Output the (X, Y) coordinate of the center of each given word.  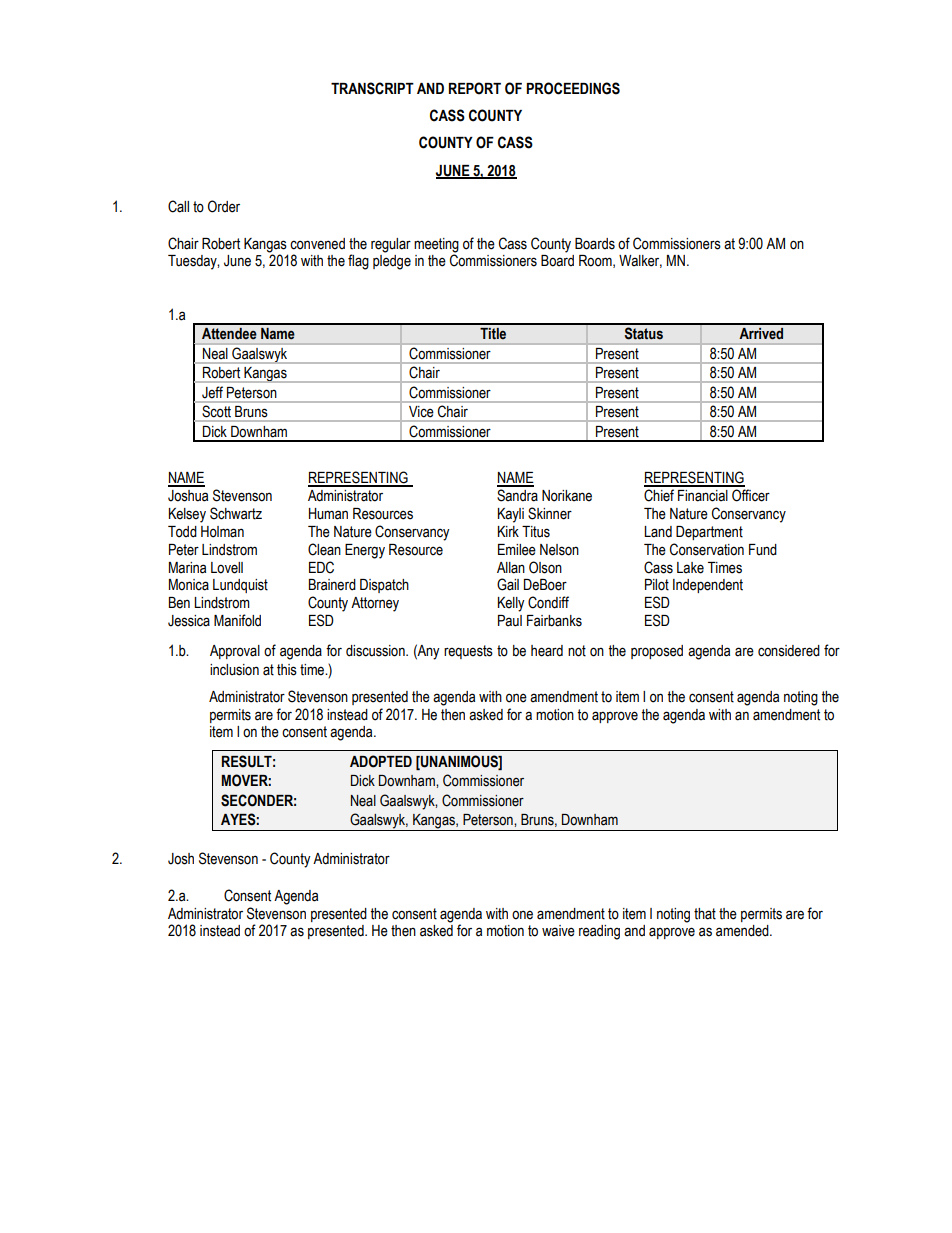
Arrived (761, 333)
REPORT (475, 88)
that (705, 914)
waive (558, 931)
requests (468, 652)
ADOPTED (381, 761)
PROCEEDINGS (573, 88)
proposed (657, 652)
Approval (235, 652)
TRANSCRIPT (372, 88)
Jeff (212, 392)
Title (493, 333)
